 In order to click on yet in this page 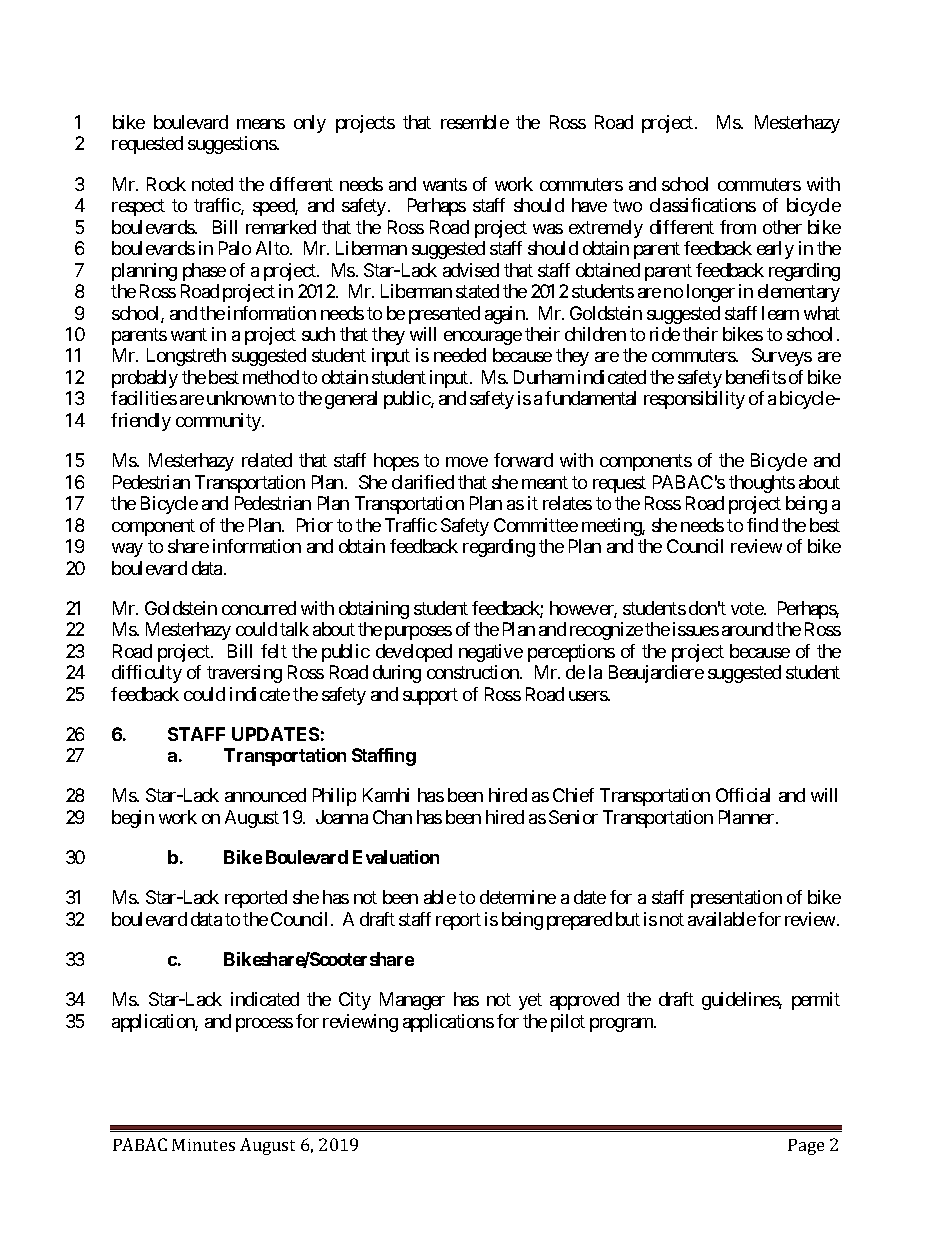, I will do `click(530, 1001)`.
